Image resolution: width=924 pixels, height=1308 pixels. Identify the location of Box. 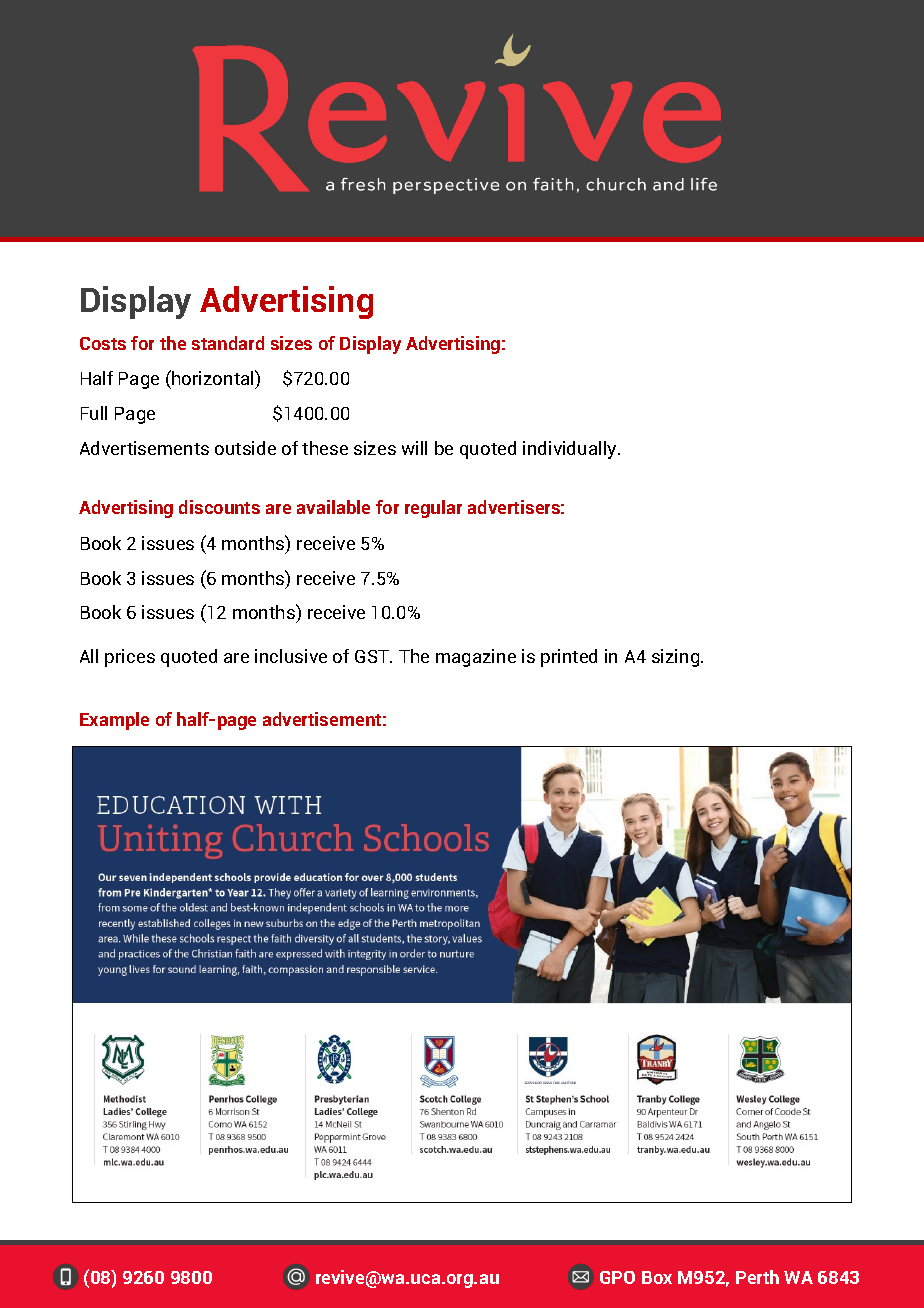
(657, 1277).
